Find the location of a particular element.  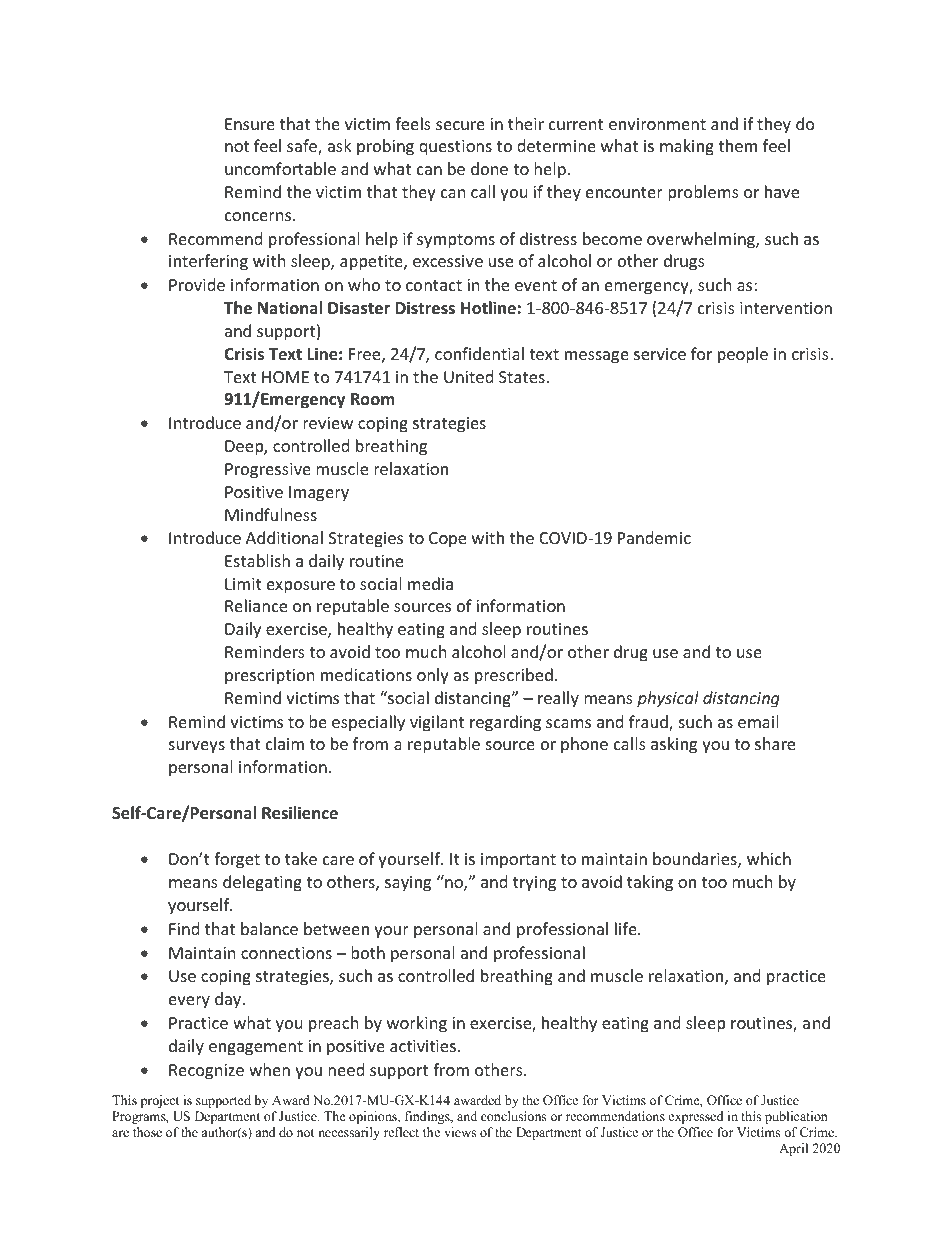

questions is located at coordinates (455, 148).
